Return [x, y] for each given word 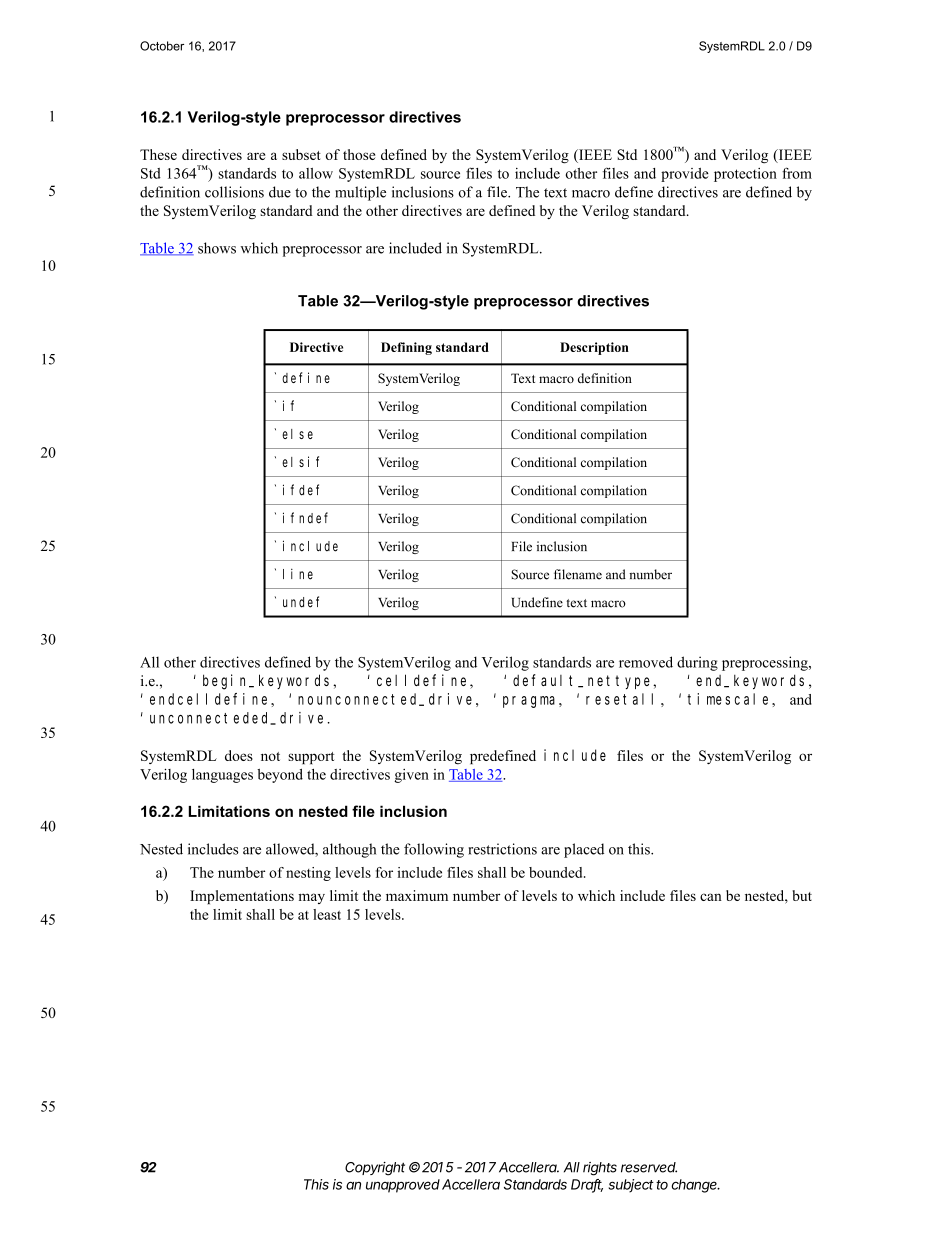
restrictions [502, 849]
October [162, 46]
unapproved [403, 1186]
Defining [406, 348]
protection [745, 175]
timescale [730, 699]
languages [222, 776]
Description [594, 348]
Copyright [375, 1169]
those [359, 154]
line [298, 574]
